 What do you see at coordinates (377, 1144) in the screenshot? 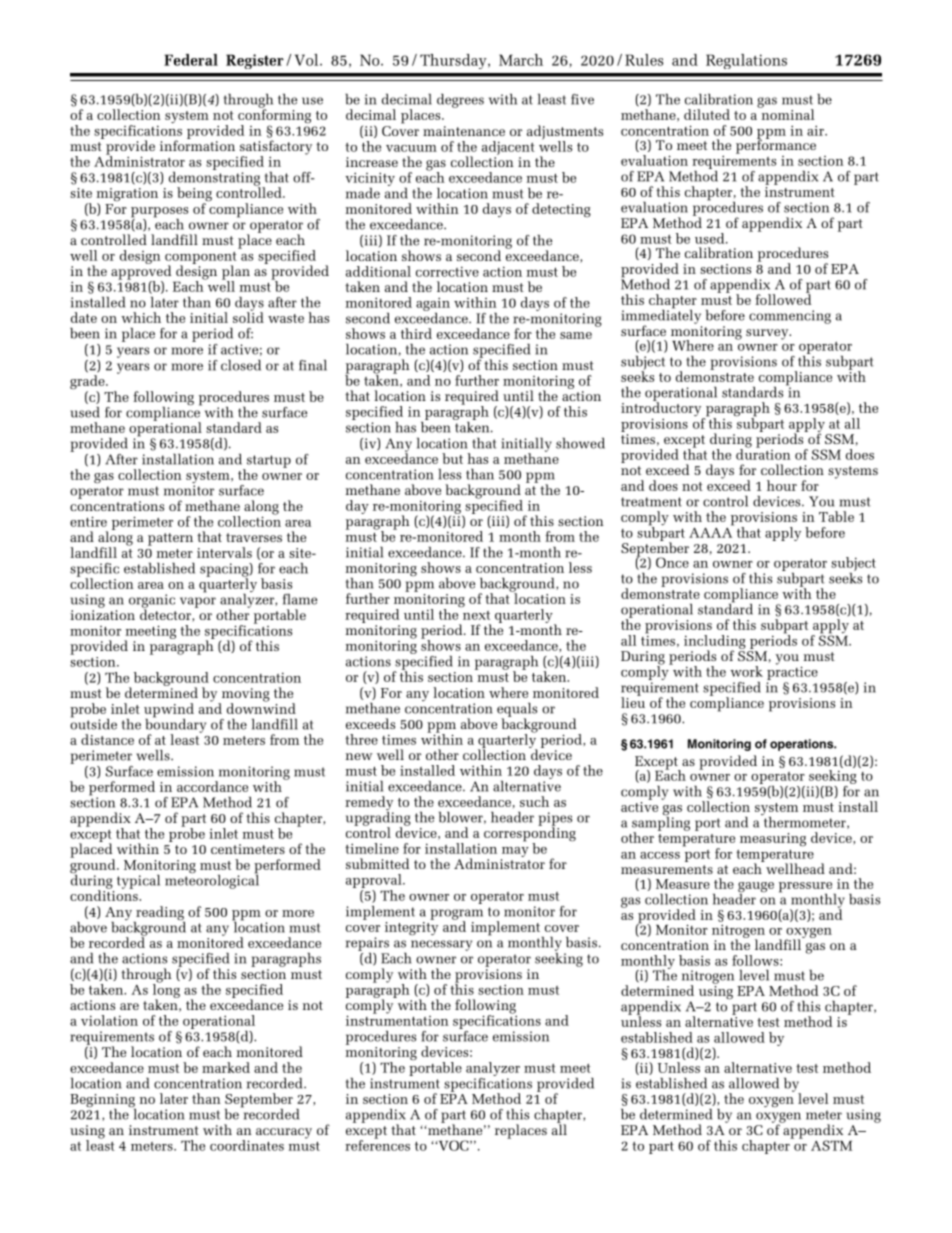
I see `references` at bounding box center [377, 1144].
